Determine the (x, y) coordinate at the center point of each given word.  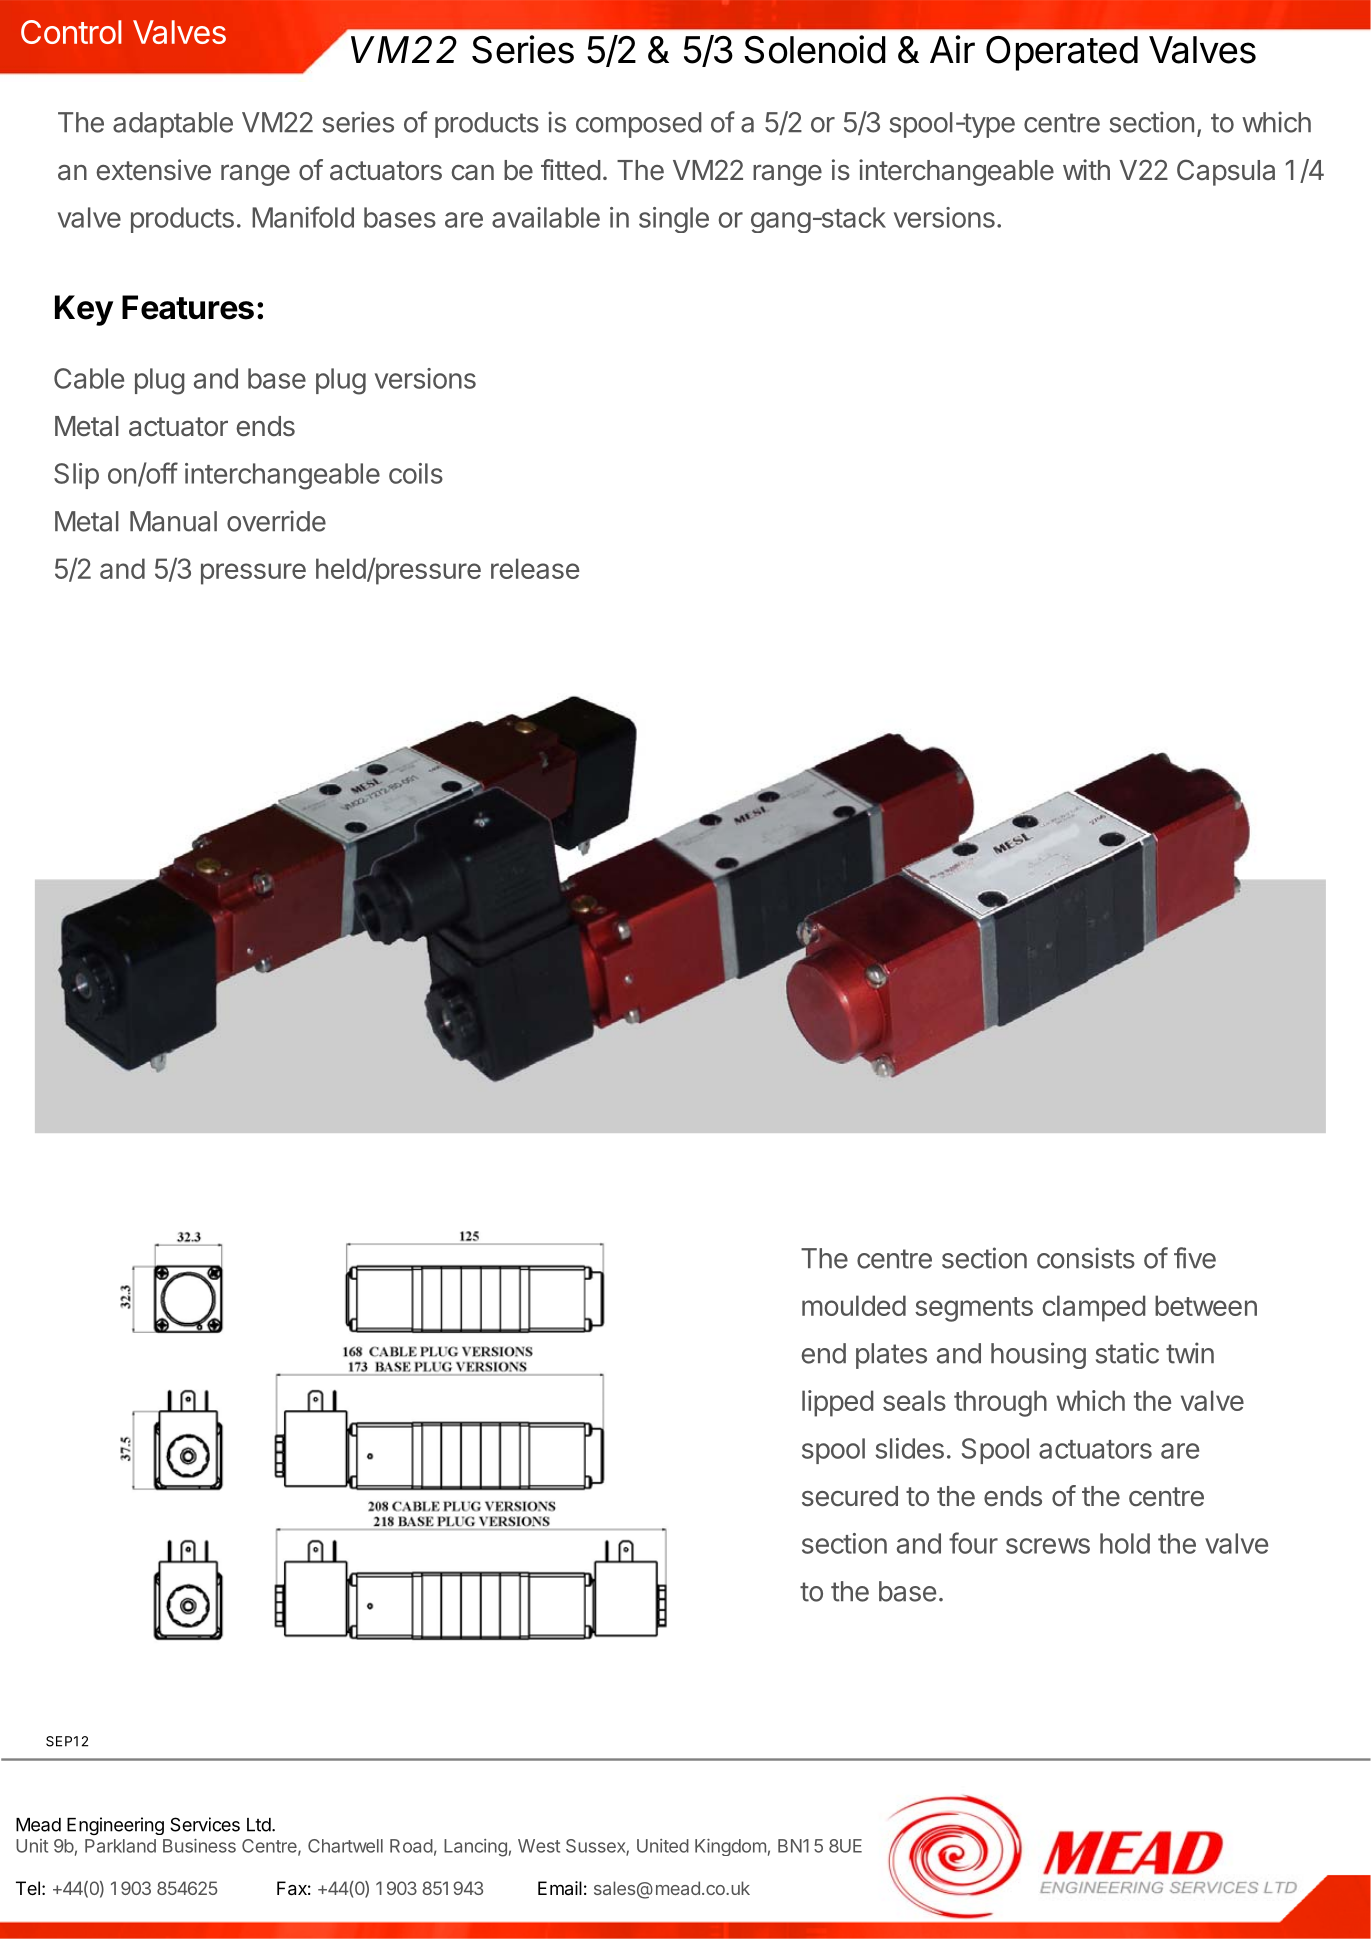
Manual (173, 521)
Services (205, 1824)
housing (1038, 1355)
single (674, 220)
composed (639, 125)
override (276, 521)
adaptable (173, 125)
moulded (854, 1305)
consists (1086, 1258)
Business (199, 1846)
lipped (838, 1403)
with (1086, 169)
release (535, 568)
